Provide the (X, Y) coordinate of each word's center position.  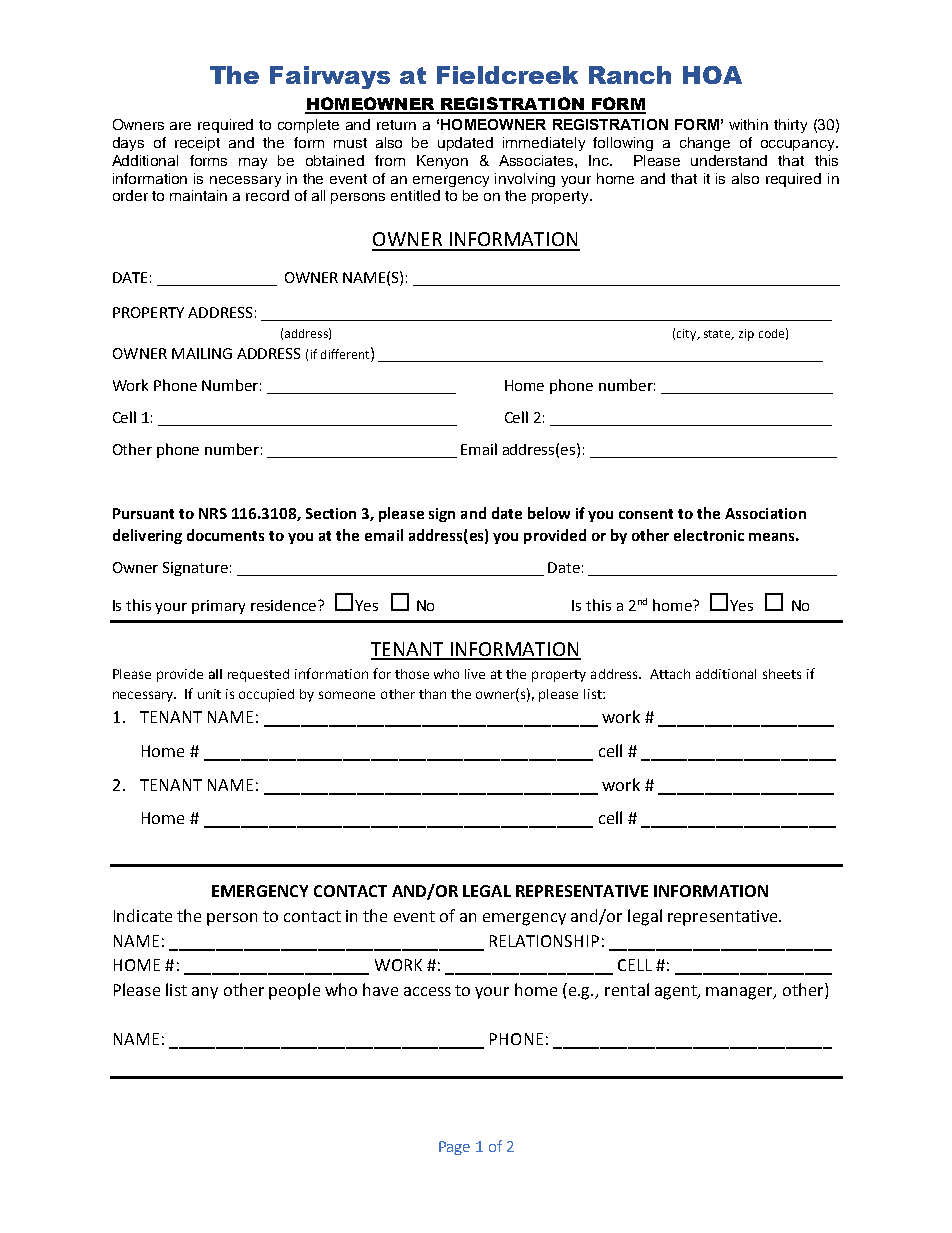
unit (209, 694)
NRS (213, 513)
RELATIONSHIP (544, 941)
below (549, 513)
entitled (415, 195)
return (396, 125)
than (432, 694)
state (719, 335)
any (205, 993)
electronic (709, 535)
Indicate (143, 915)
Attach (670, 674)
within (748, 124)
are (180, 126)
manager (740, 993)
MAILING (202, 353)
